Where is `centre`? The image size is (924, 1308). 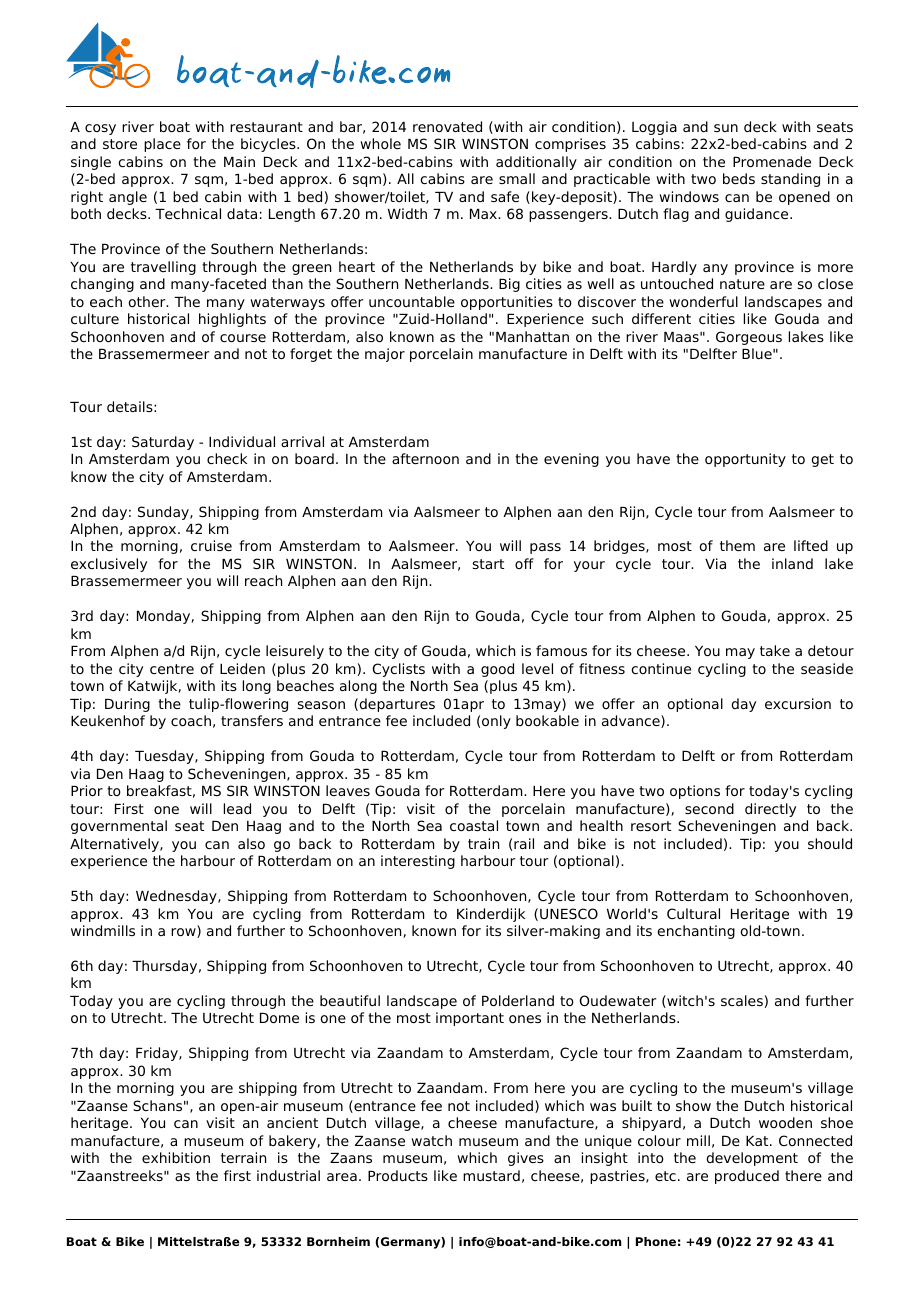
centre is located at coordinates (172, 669).
